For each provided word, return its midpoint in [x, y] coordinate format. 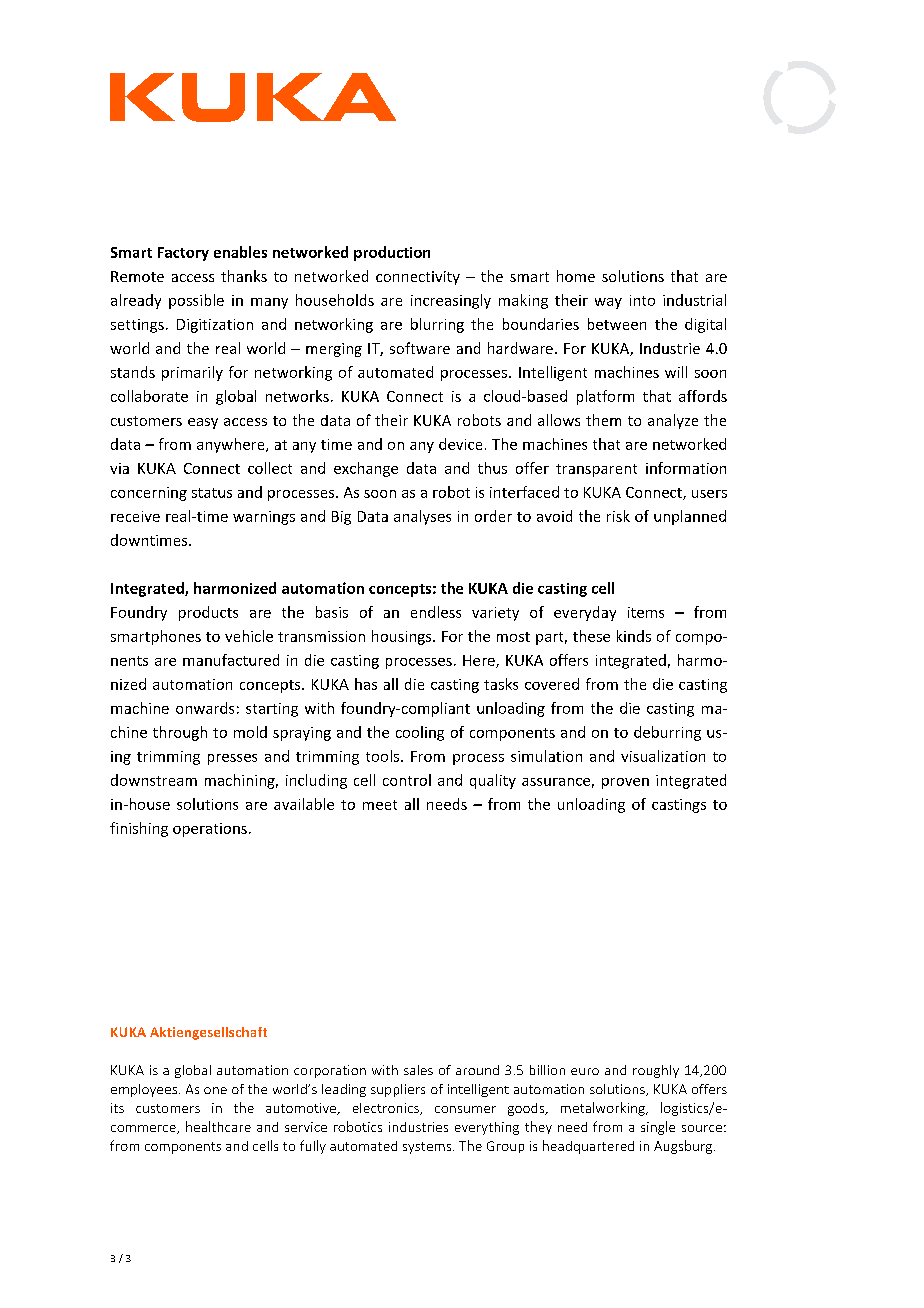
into [642, 300]
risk [618, 516]
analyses [422, 517]
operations [210, 830]
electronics [387, 1109]
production [392, 253]
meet [380, 805]
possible [196, 301]
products [208, 613]
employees [144, 1090]
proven [625, 783]
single [658, 1128]
